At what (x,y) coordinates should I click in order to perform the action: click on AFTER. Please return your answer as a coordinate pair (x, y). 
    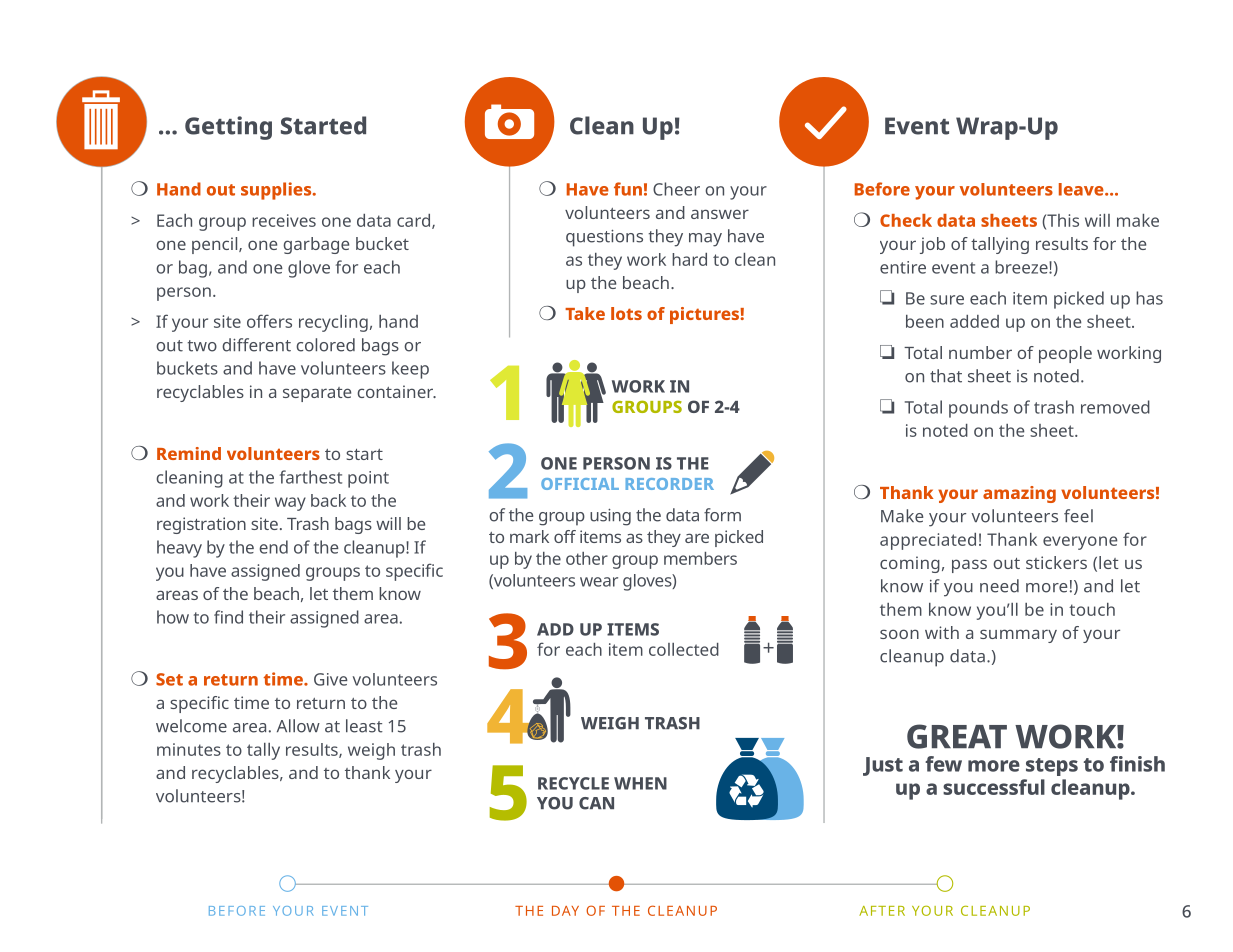
    Looking at the image, I should click on (882, 911).
